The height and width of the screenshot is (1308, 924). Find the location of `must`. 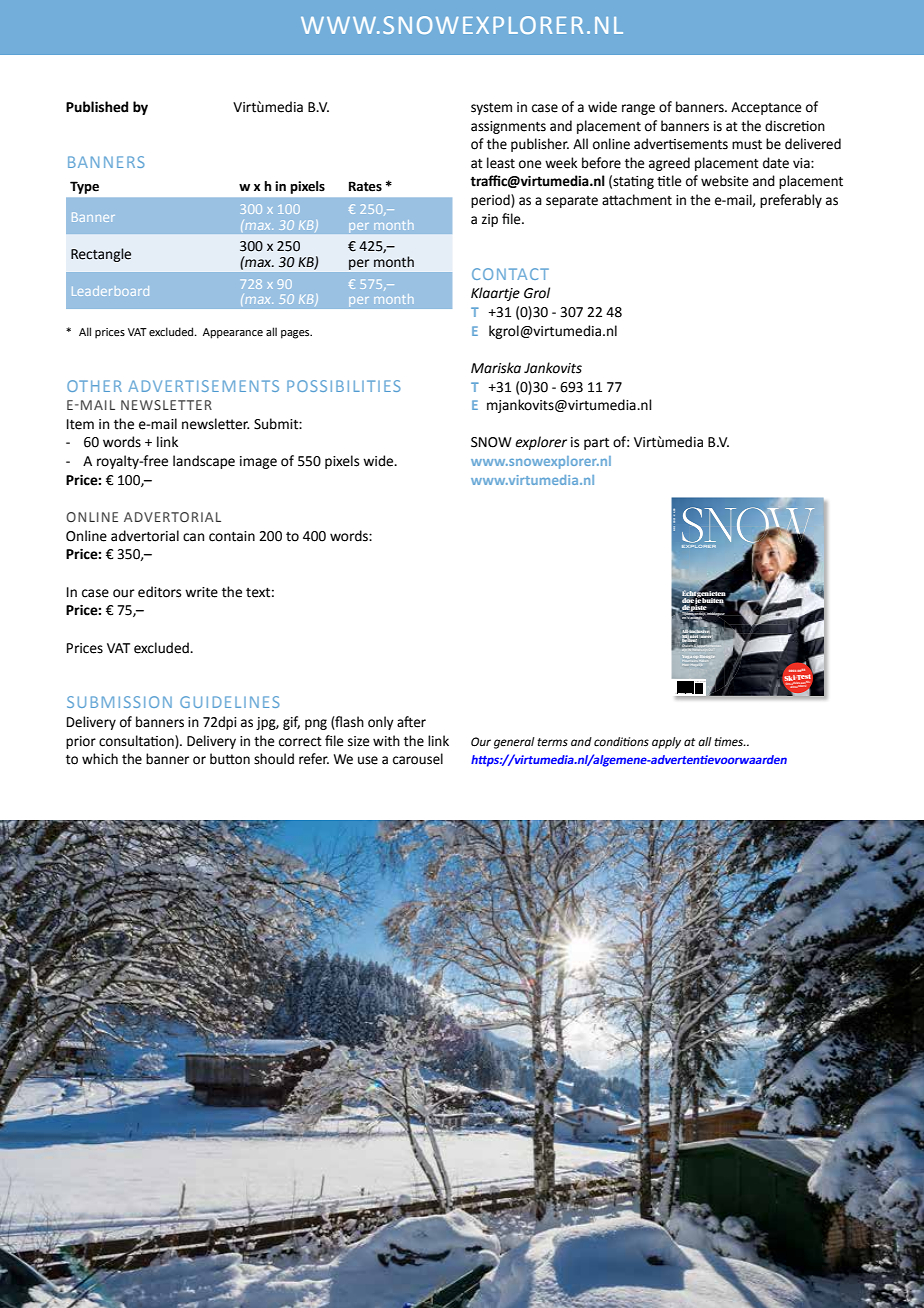

must is located at coordinates (747, 145).
